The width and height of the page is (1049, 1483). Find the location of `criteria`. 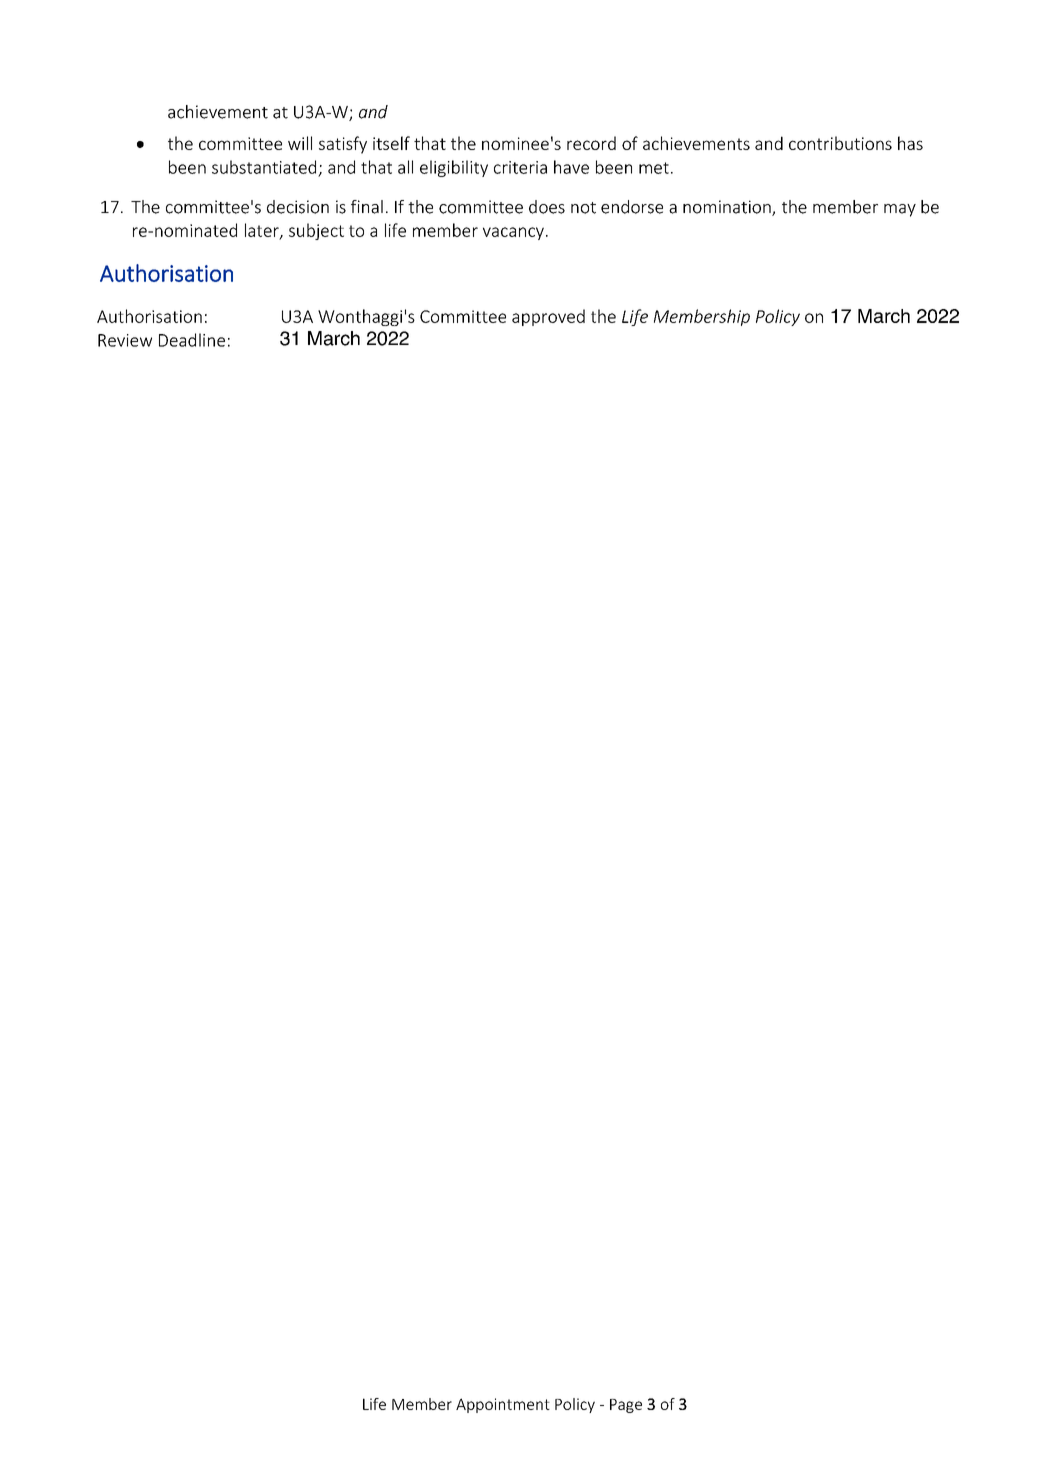

criteria is located at coordinates (520, 167).
